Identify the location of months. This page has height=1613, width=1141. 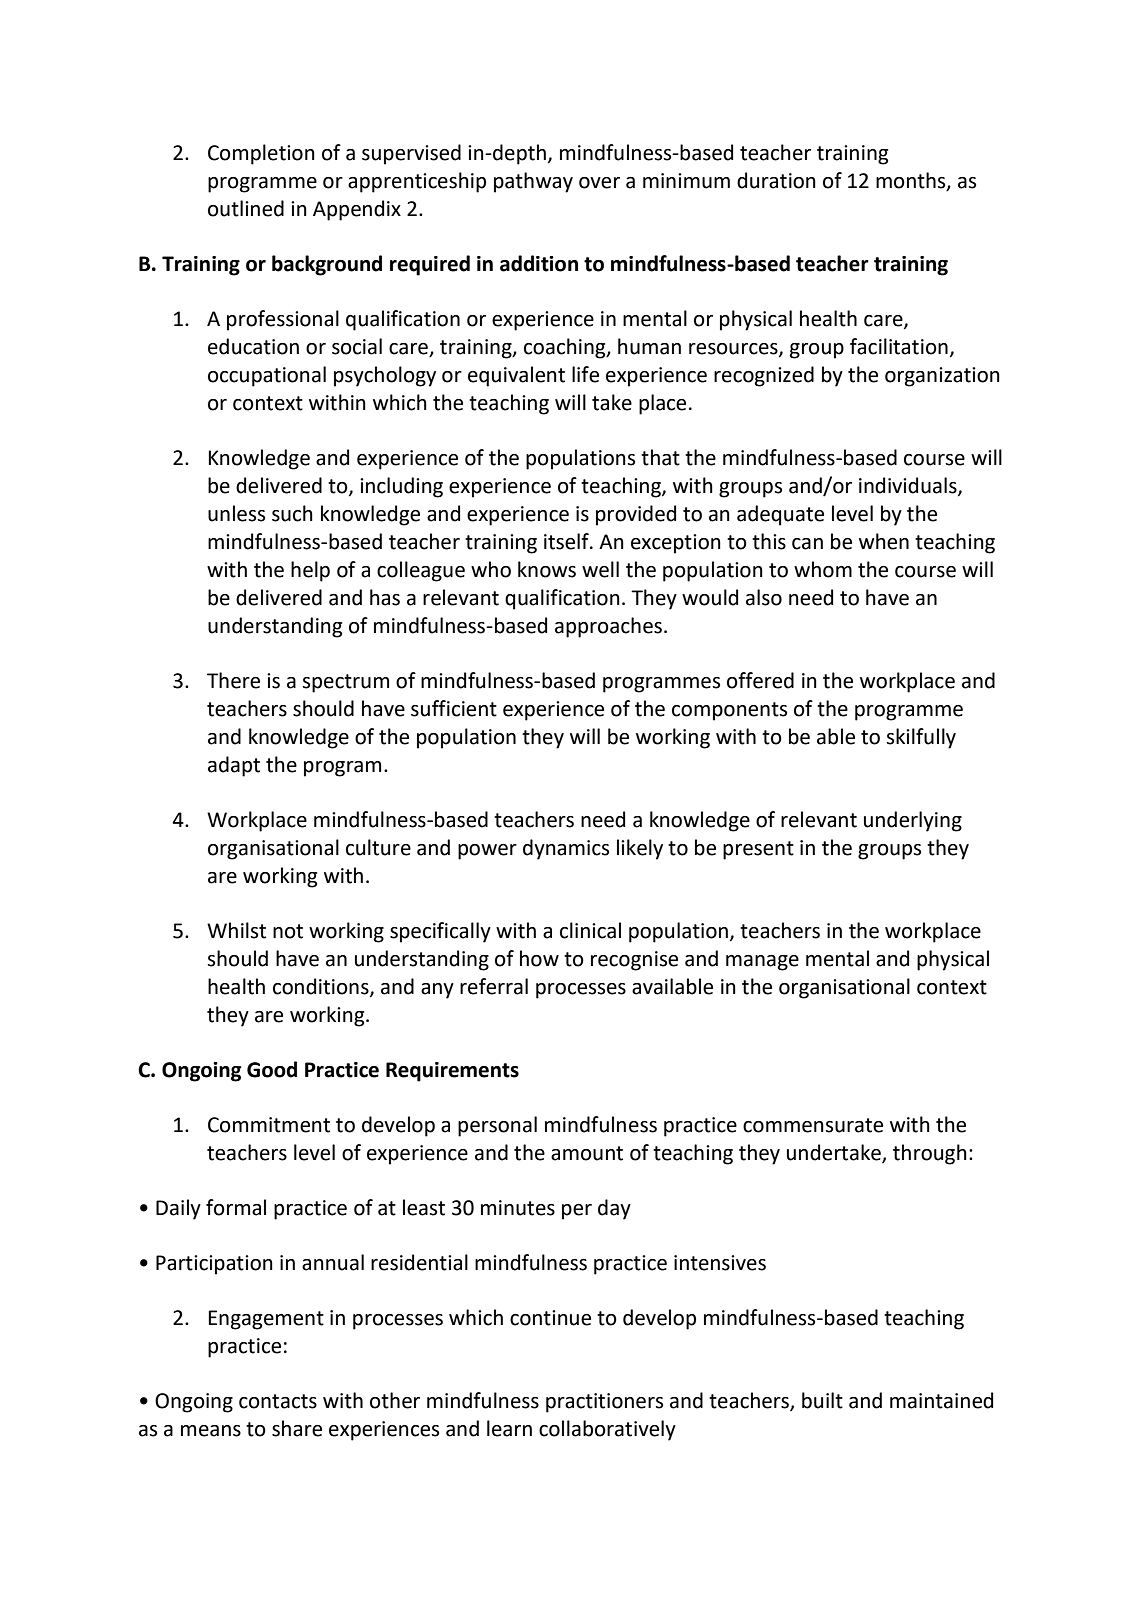
(912, 181).
